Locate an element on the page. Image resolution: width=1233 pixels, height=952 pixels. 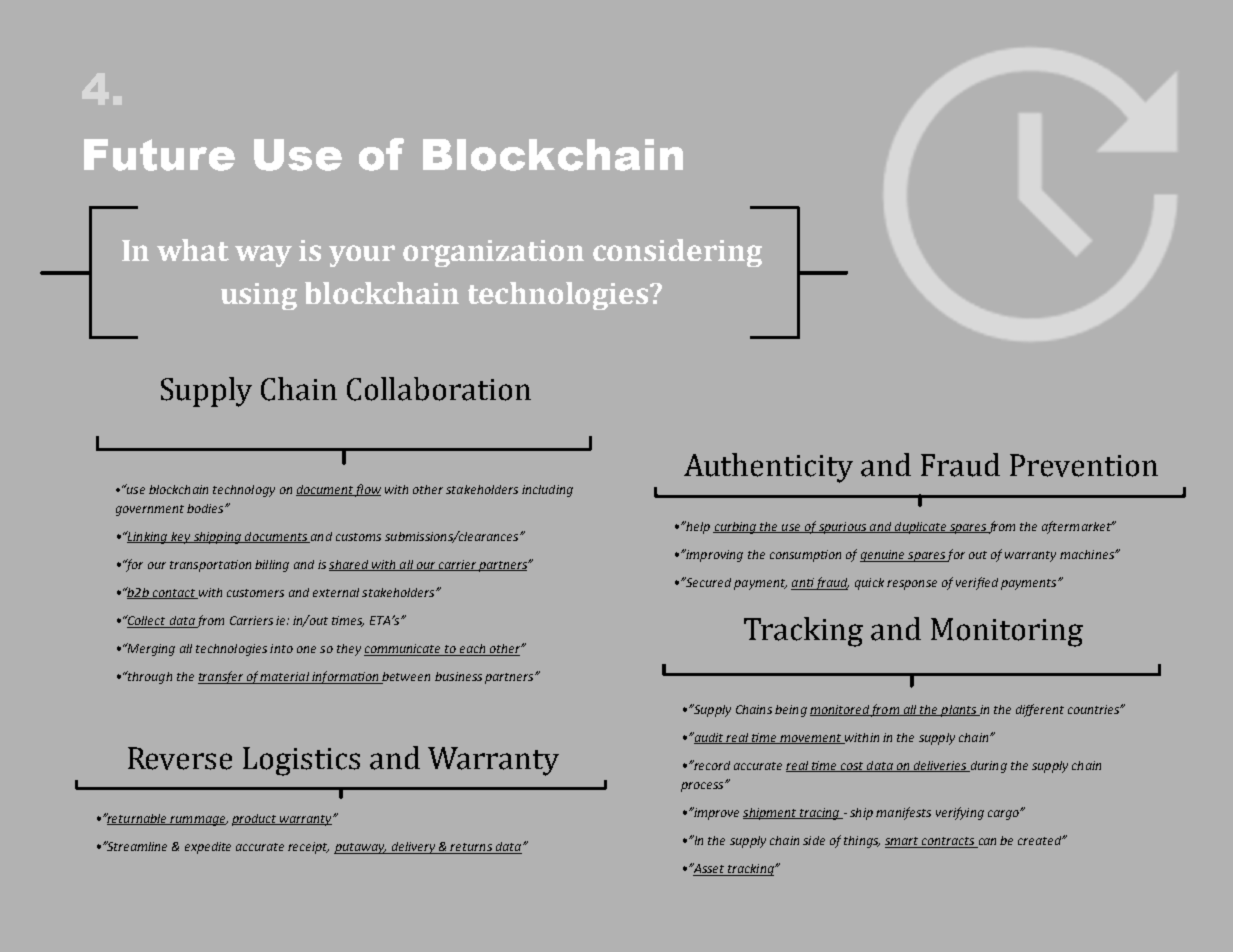
Future is located at coordinates (159, 155).
